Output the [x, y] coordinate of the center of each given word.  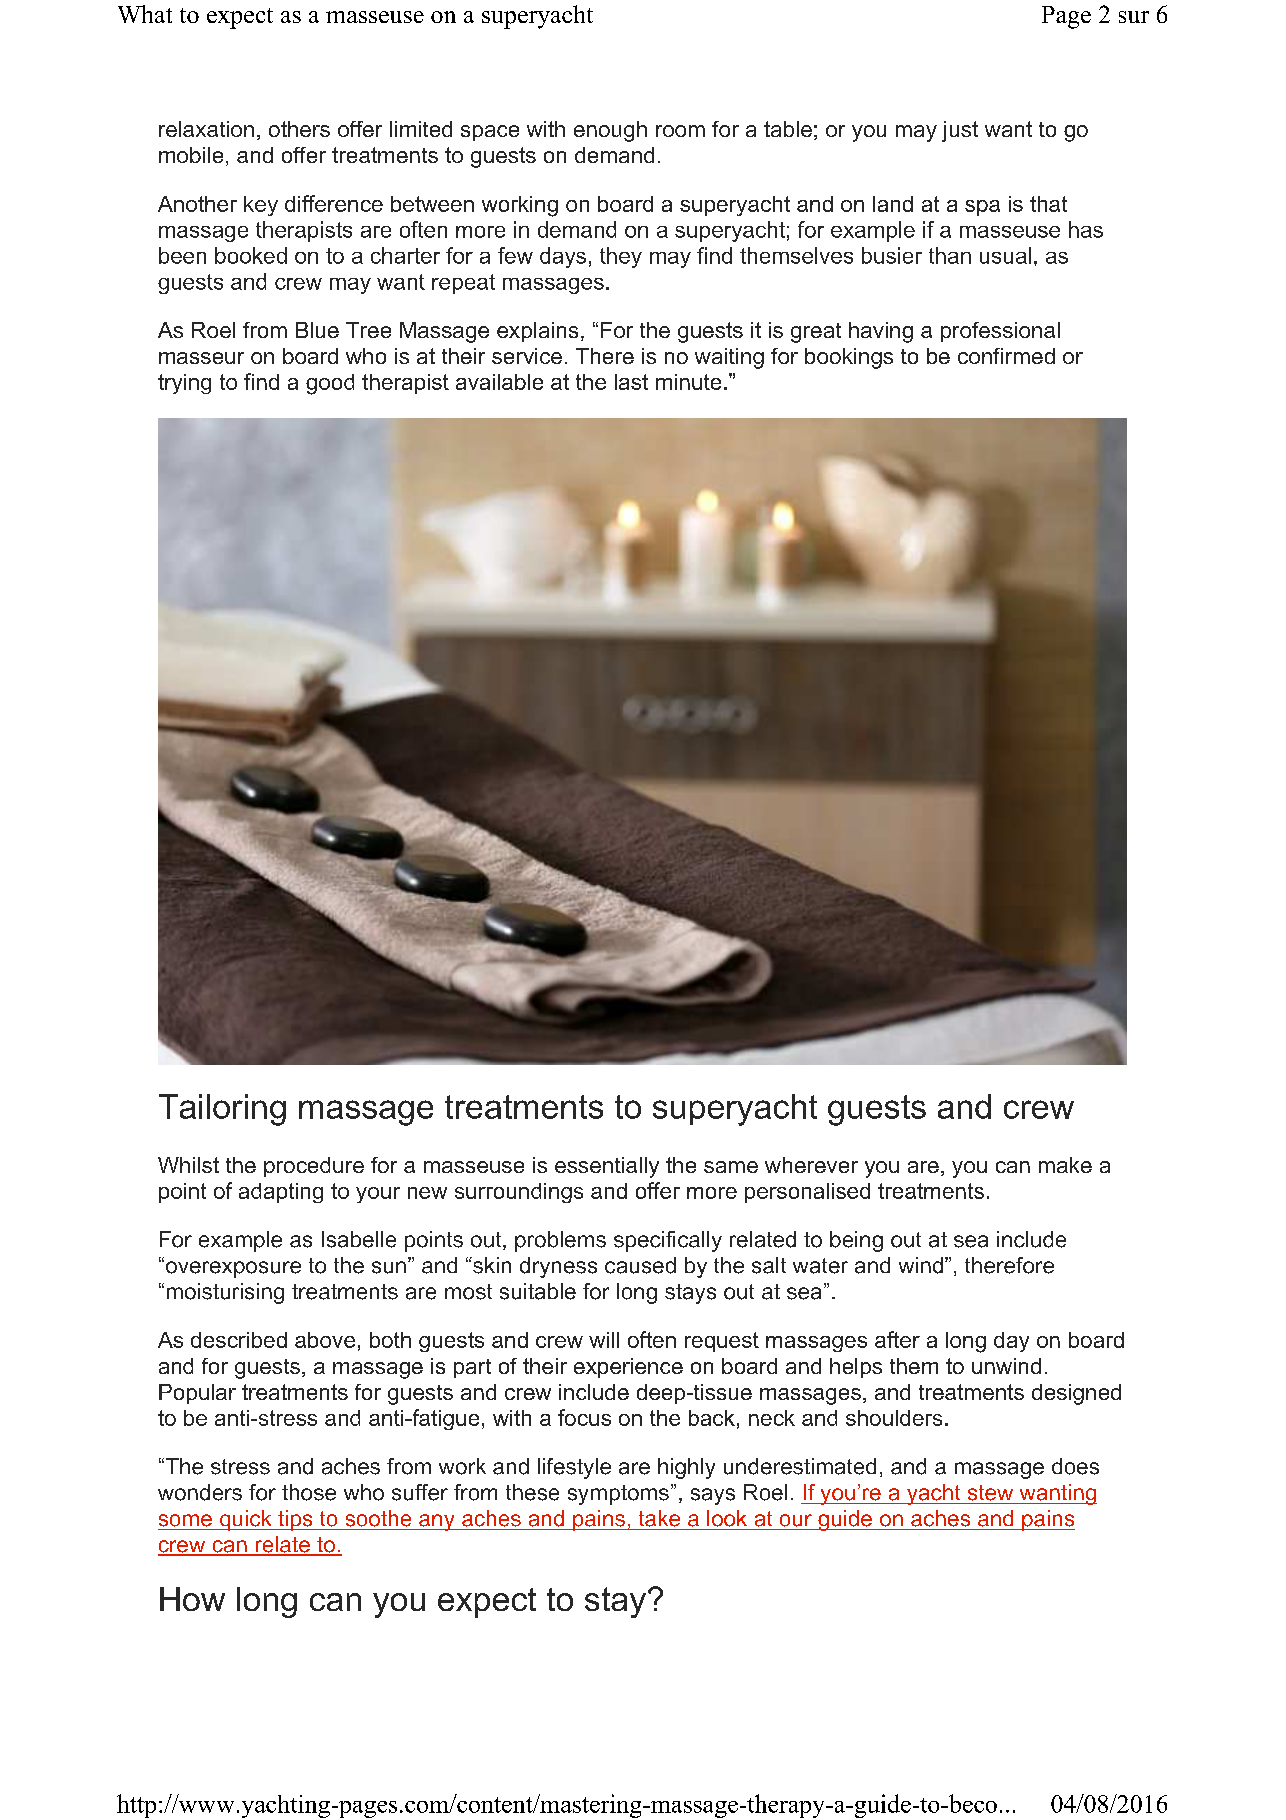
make [1065, 1165]
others [299, 129]
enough [610, 131]
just [960, 131]
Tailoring [222, 1110]
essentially [607, 1167]
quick [245, 1520]
